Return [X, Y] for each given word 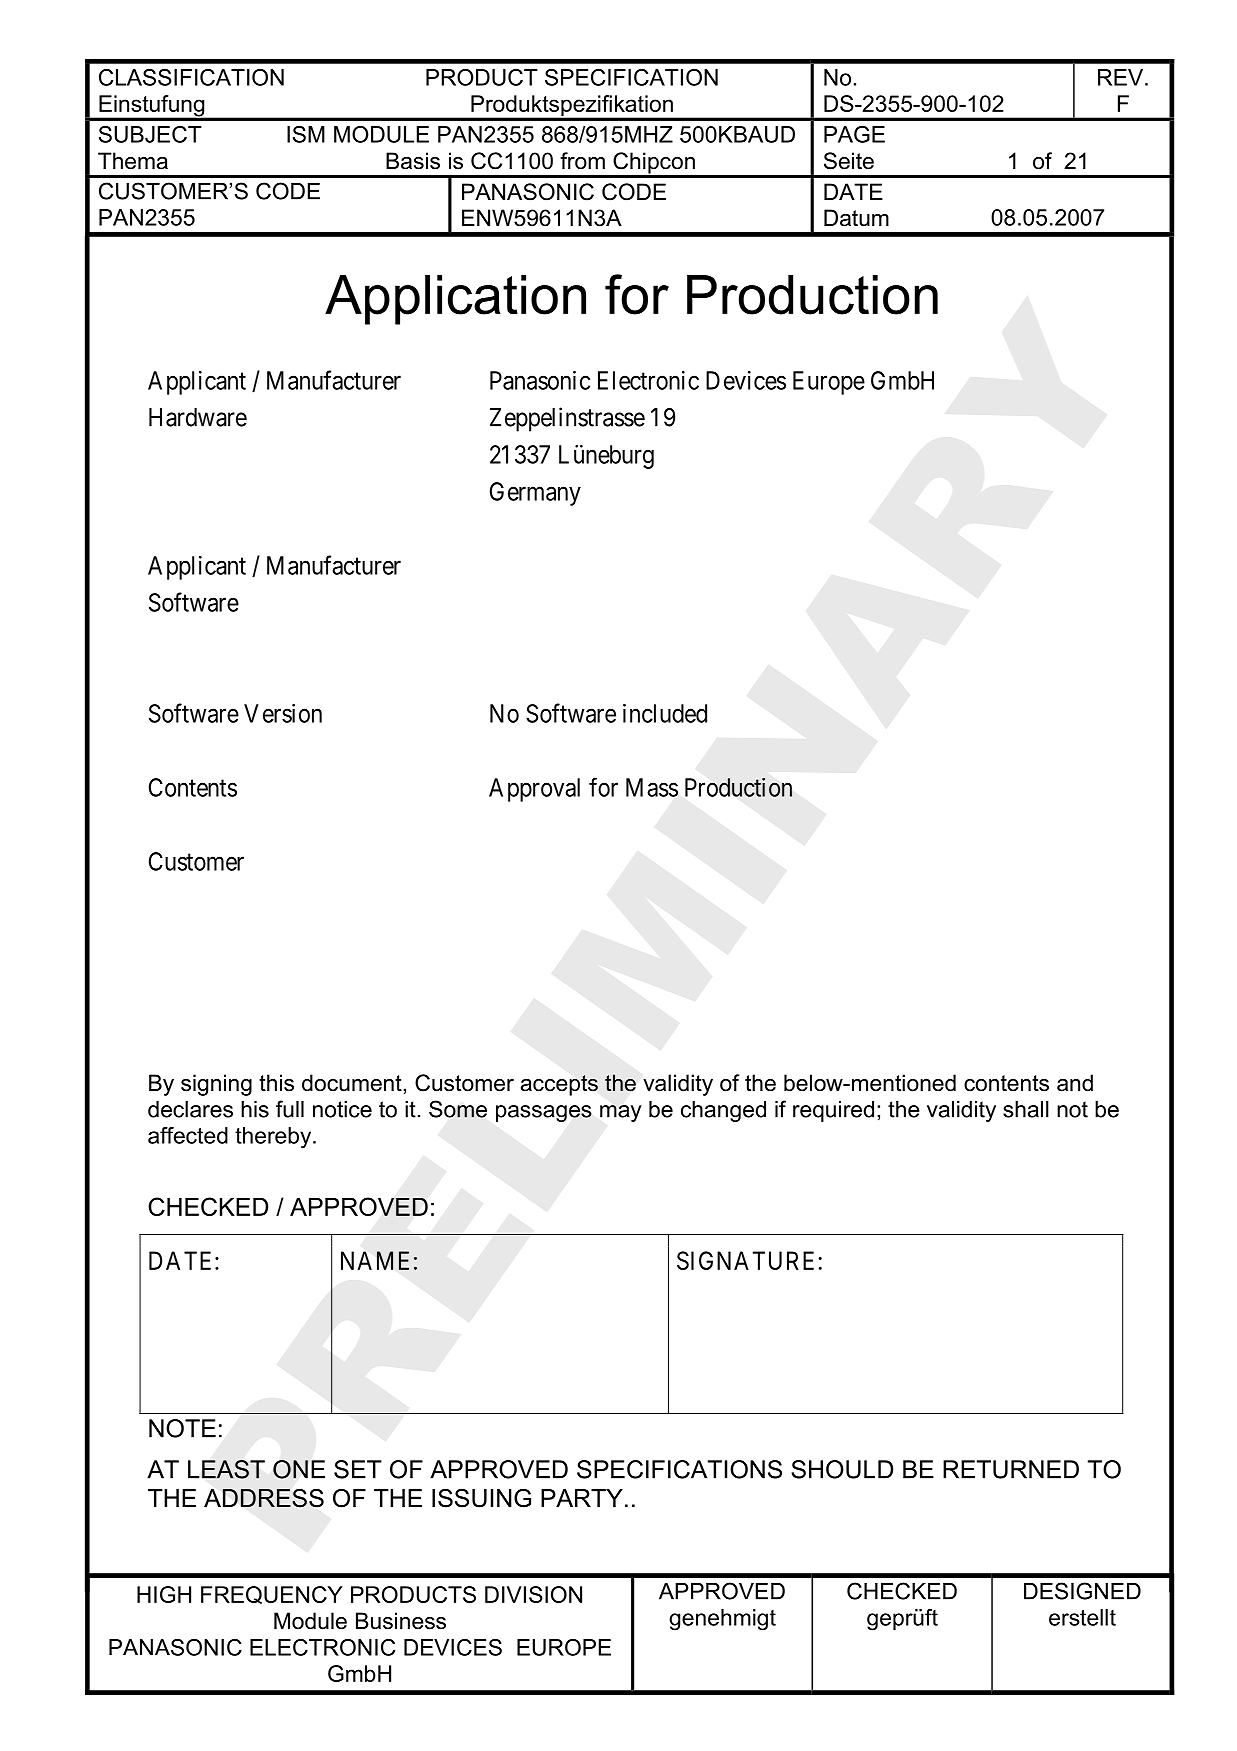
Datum [856, 218]
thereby [274, 1138]
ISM [306, 134]
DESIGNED [1082, 1591]
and [1075, 1083]
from [582, 161]
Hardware [198, 417]
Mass [652, 787]
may [621, 1113]
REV [1122, 77]
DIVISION [533, 1594]
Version [283, 713]
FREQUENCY [272, 1595]
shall [1026, 1109]
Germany [535, 494]
